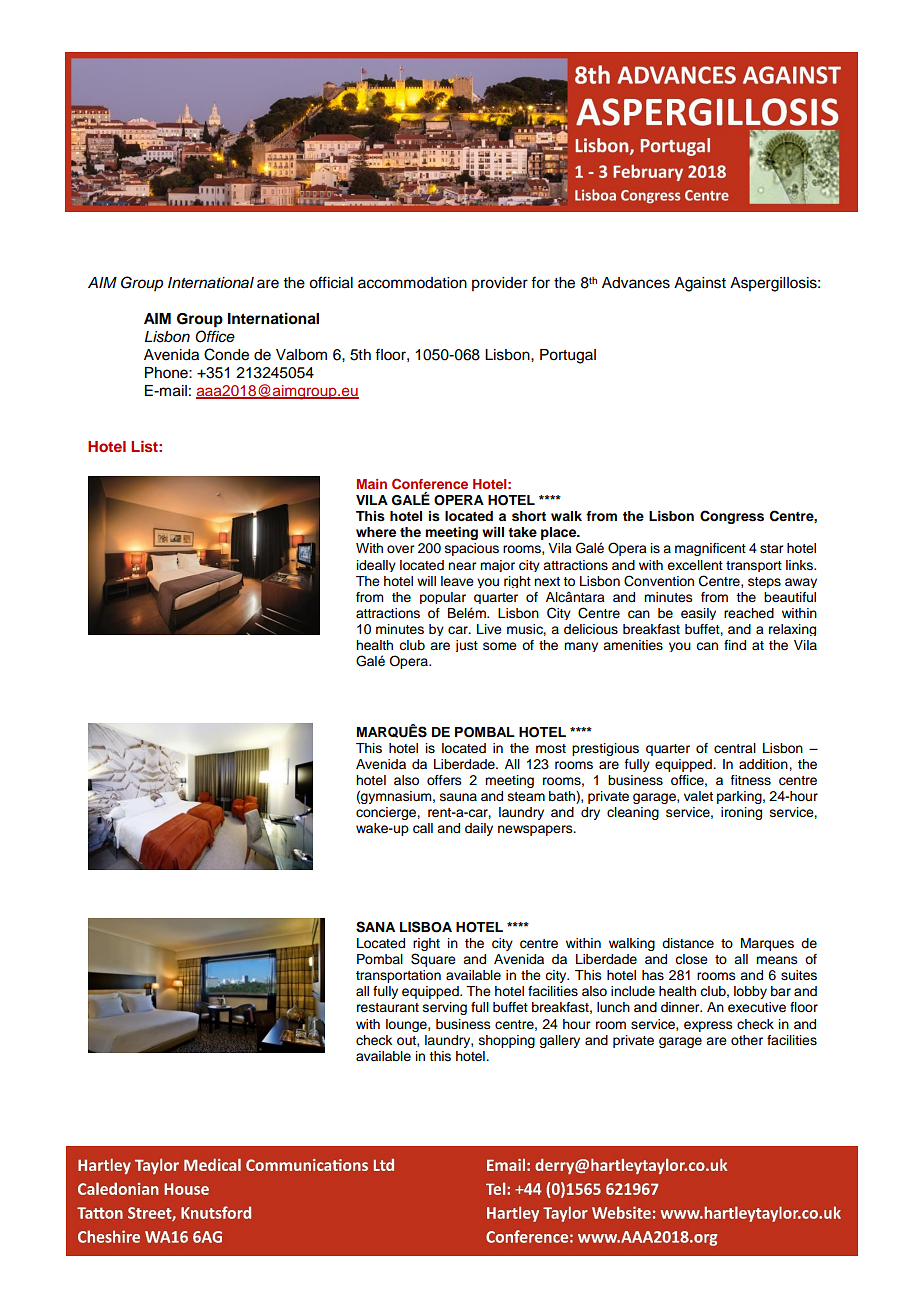  I want to click on call, so click(423, 828).
